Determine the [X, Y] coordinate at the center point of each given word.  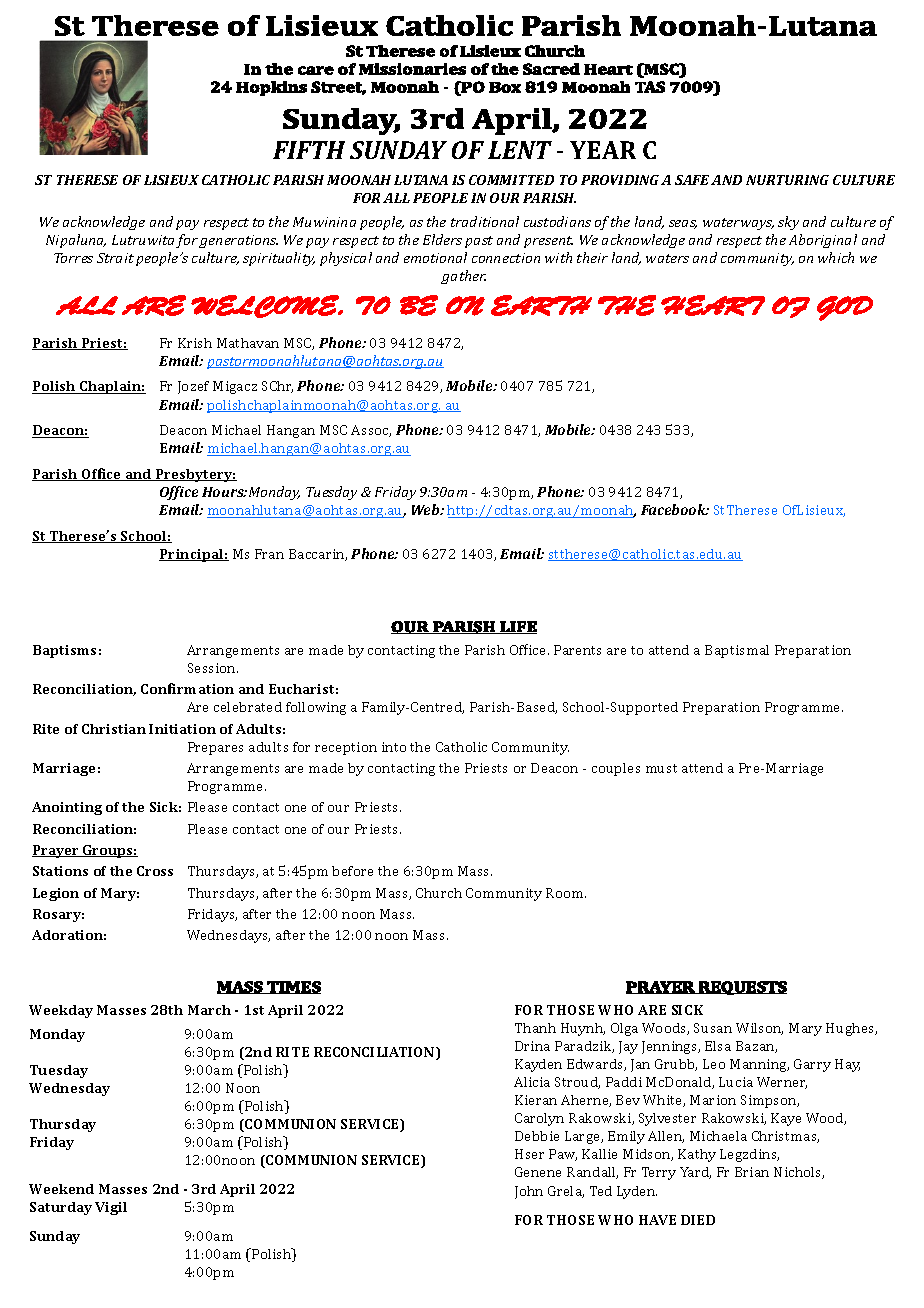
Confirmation [187, 688]
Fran [269, 554]
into [394, 747]
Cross [155, 871]
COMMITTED [511, 180]
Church [439, 893]
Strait [115, 258]
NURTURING [787, 180]
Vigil [111, 1208]
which [836, 257]
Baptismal [737, 651]
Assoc [371, 431]
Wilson [759, 1029]
